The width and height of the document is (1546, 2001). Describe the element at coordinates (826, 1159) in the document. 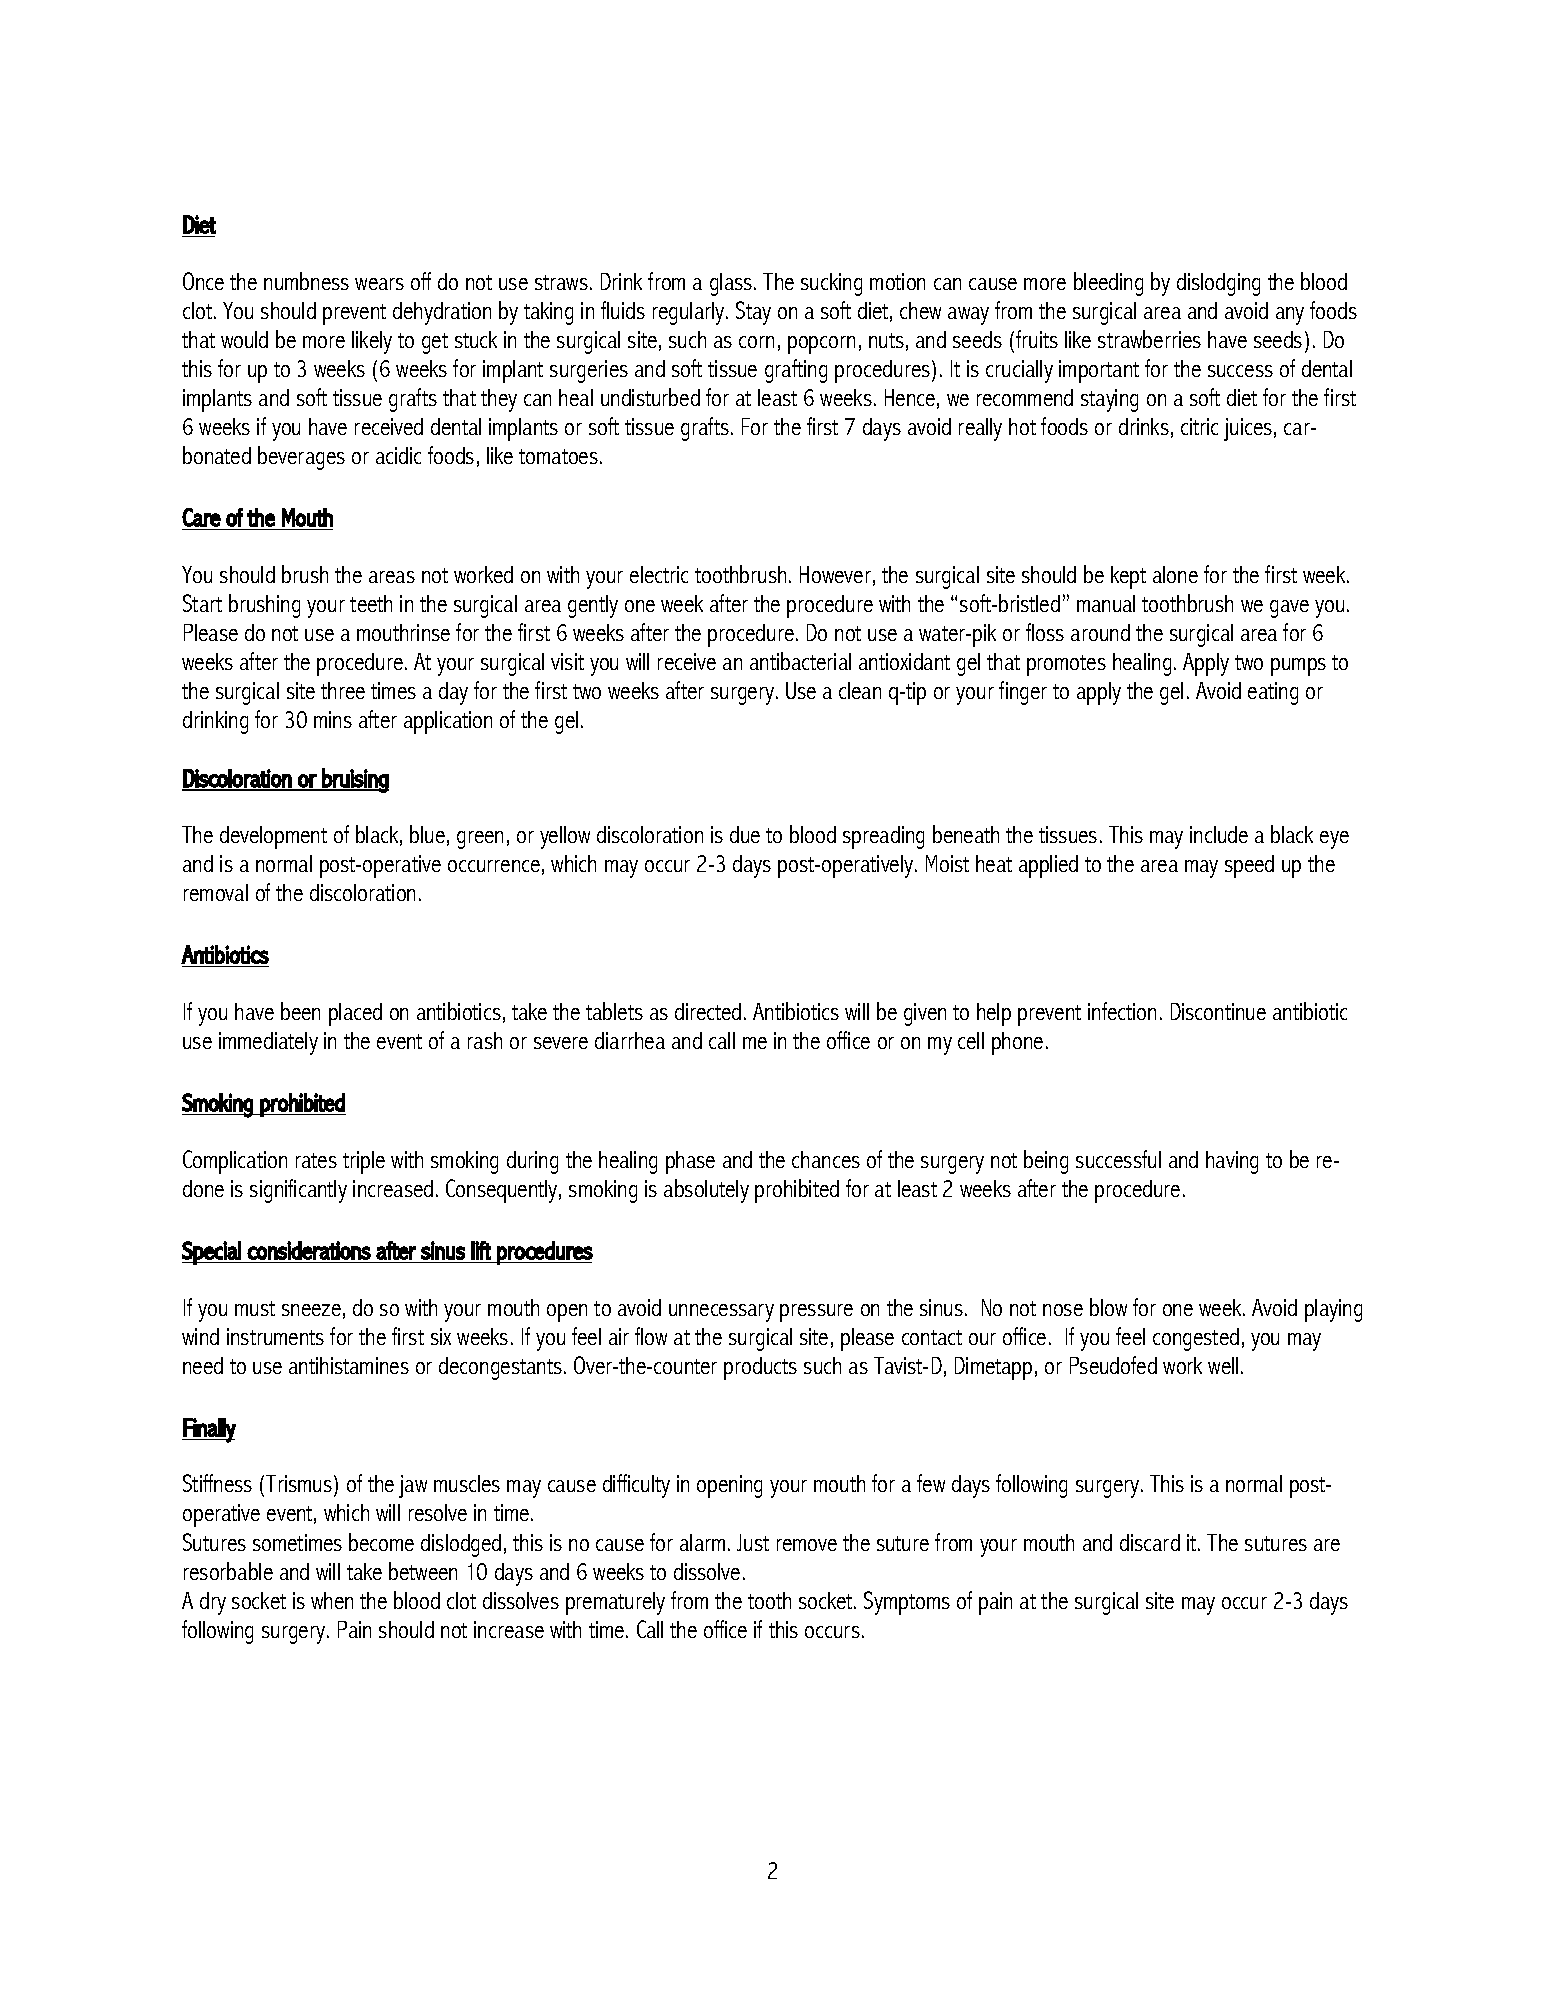

I see `chances` at that location.
